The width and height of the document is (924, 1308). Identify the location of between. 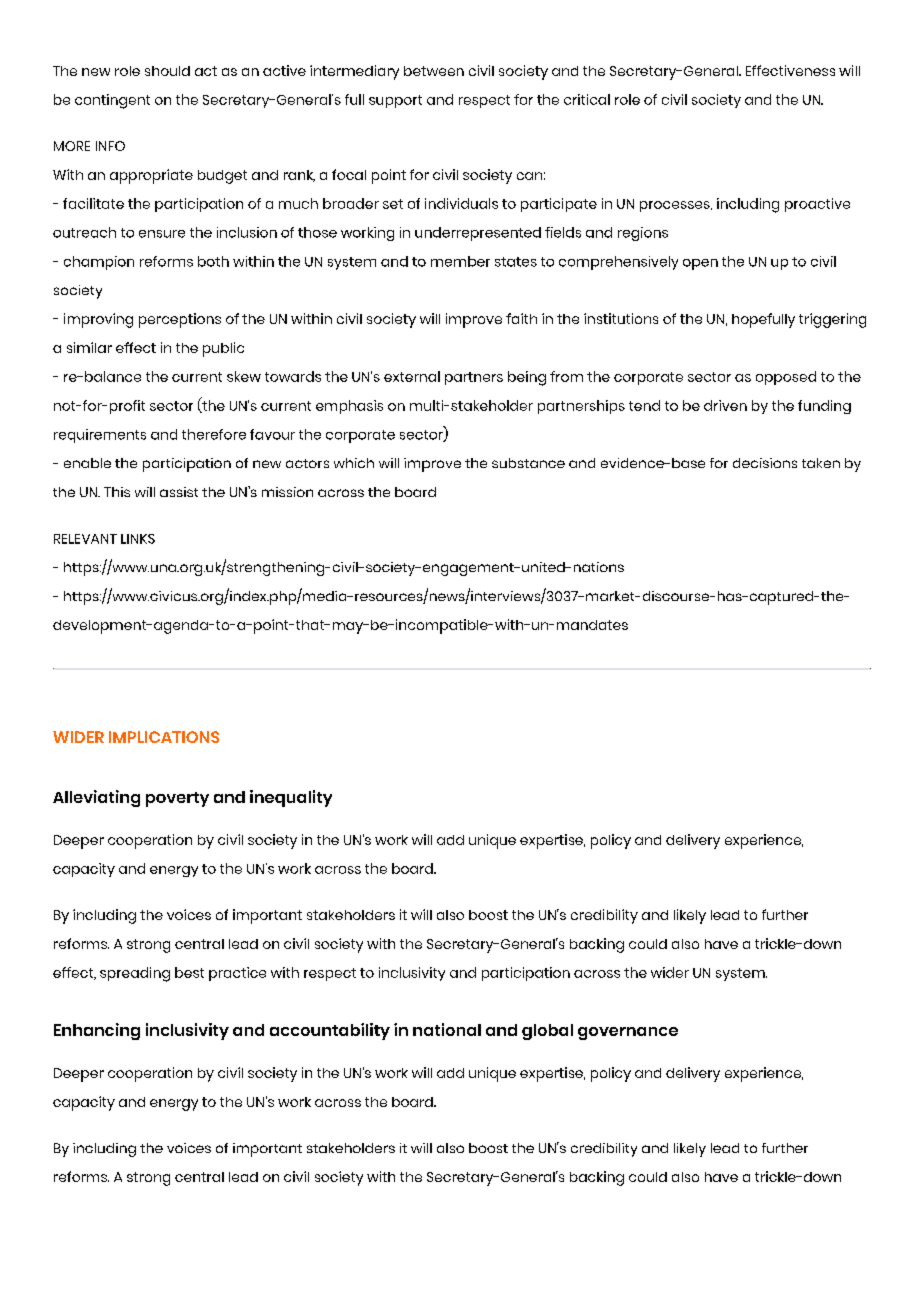
(434, 71).
